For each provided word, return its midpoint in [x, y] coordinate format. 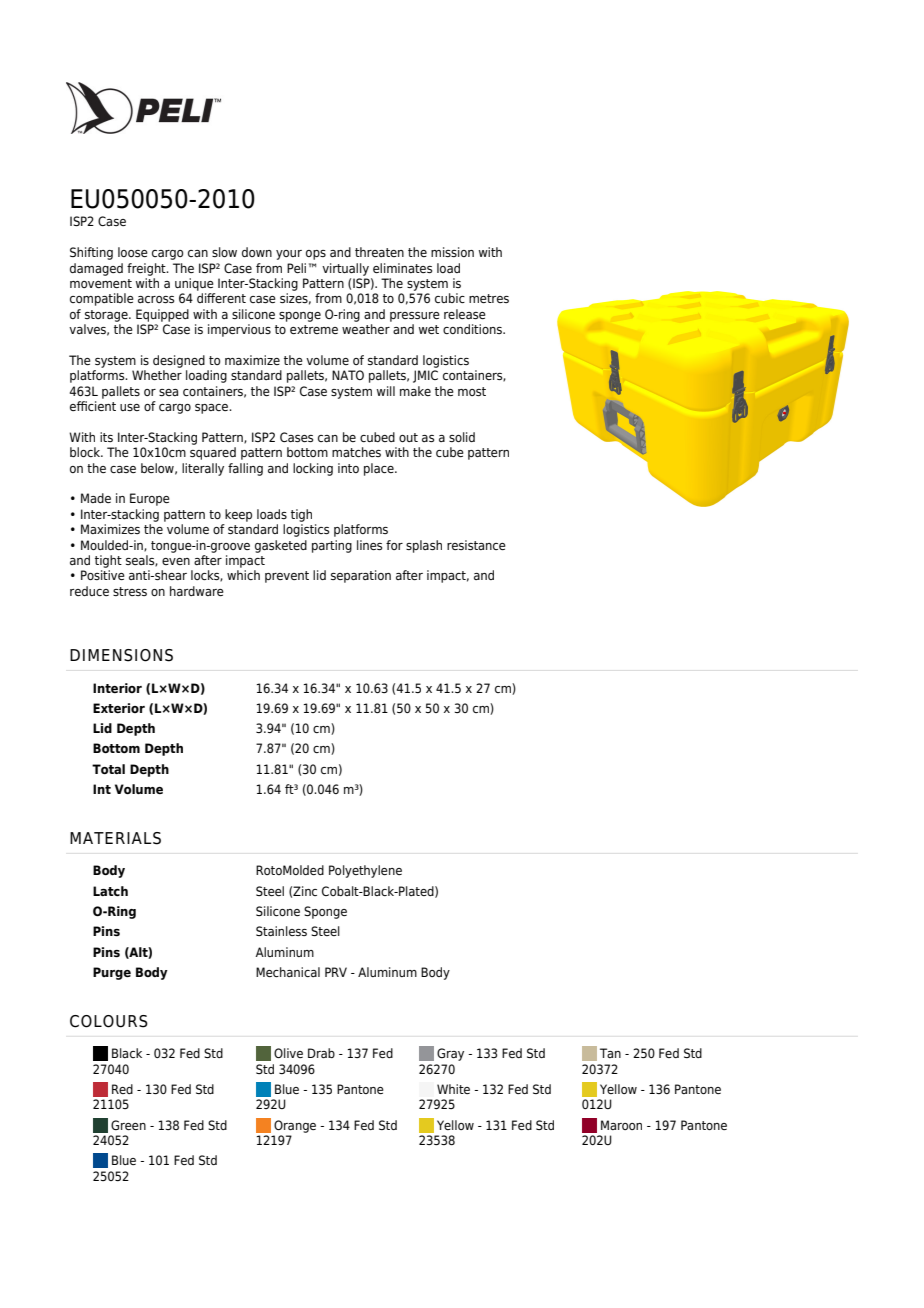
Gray [450, 1054]
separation [361, 576]
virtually [345, 269]
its [106, 437]
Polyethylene [365, 871]
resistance [476, 545]
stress [130, 591]
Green [128, 1125]
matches [356, 452]
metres [489, 298]
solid [462, 437]
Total [108, 769]
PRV [336, 972]
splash [424, 546]
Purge [112, 973]
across [156, 299]
